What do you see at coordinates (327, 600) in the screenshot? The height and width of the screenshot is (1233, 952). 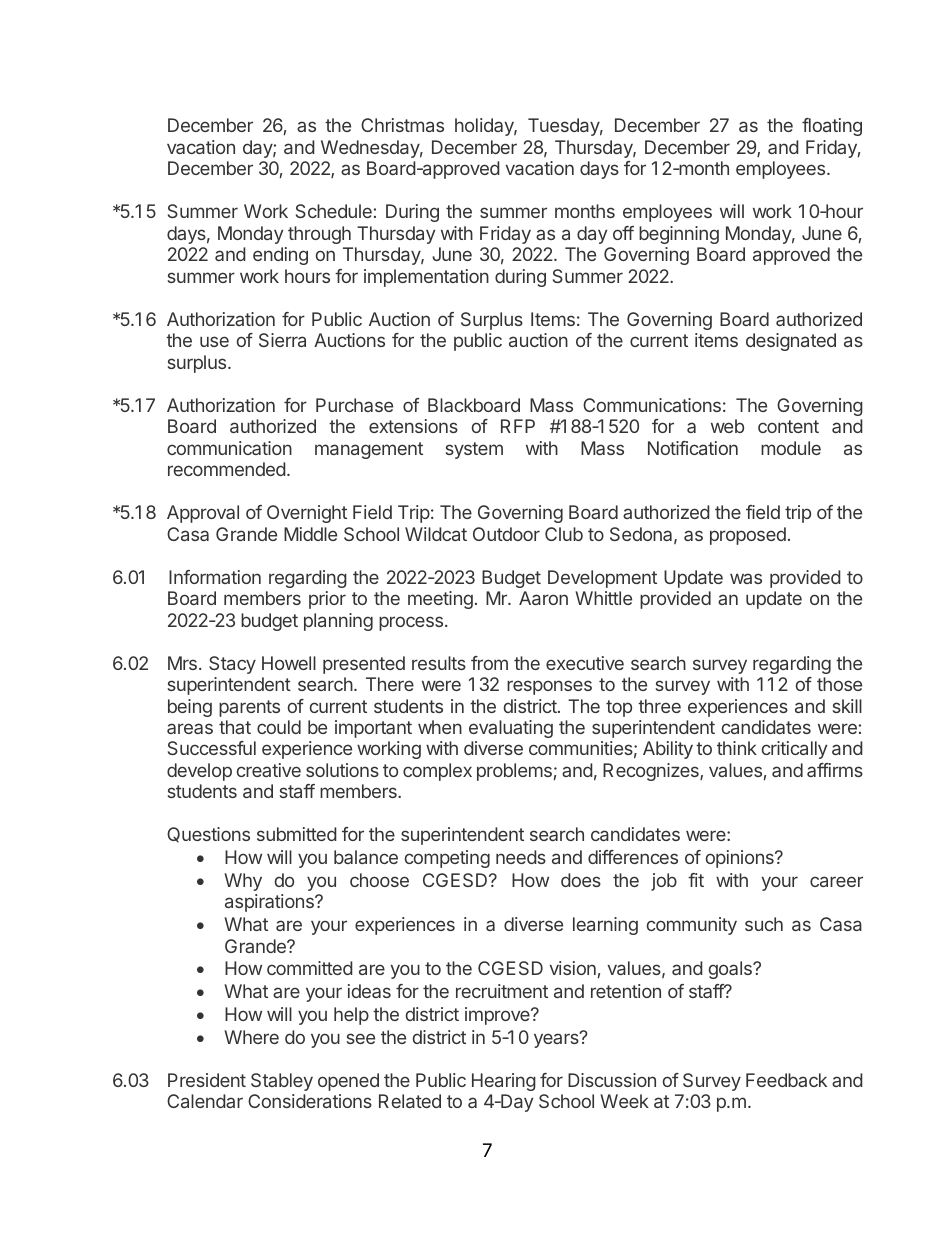 I see `prior` at bounding box center [327, 600].
